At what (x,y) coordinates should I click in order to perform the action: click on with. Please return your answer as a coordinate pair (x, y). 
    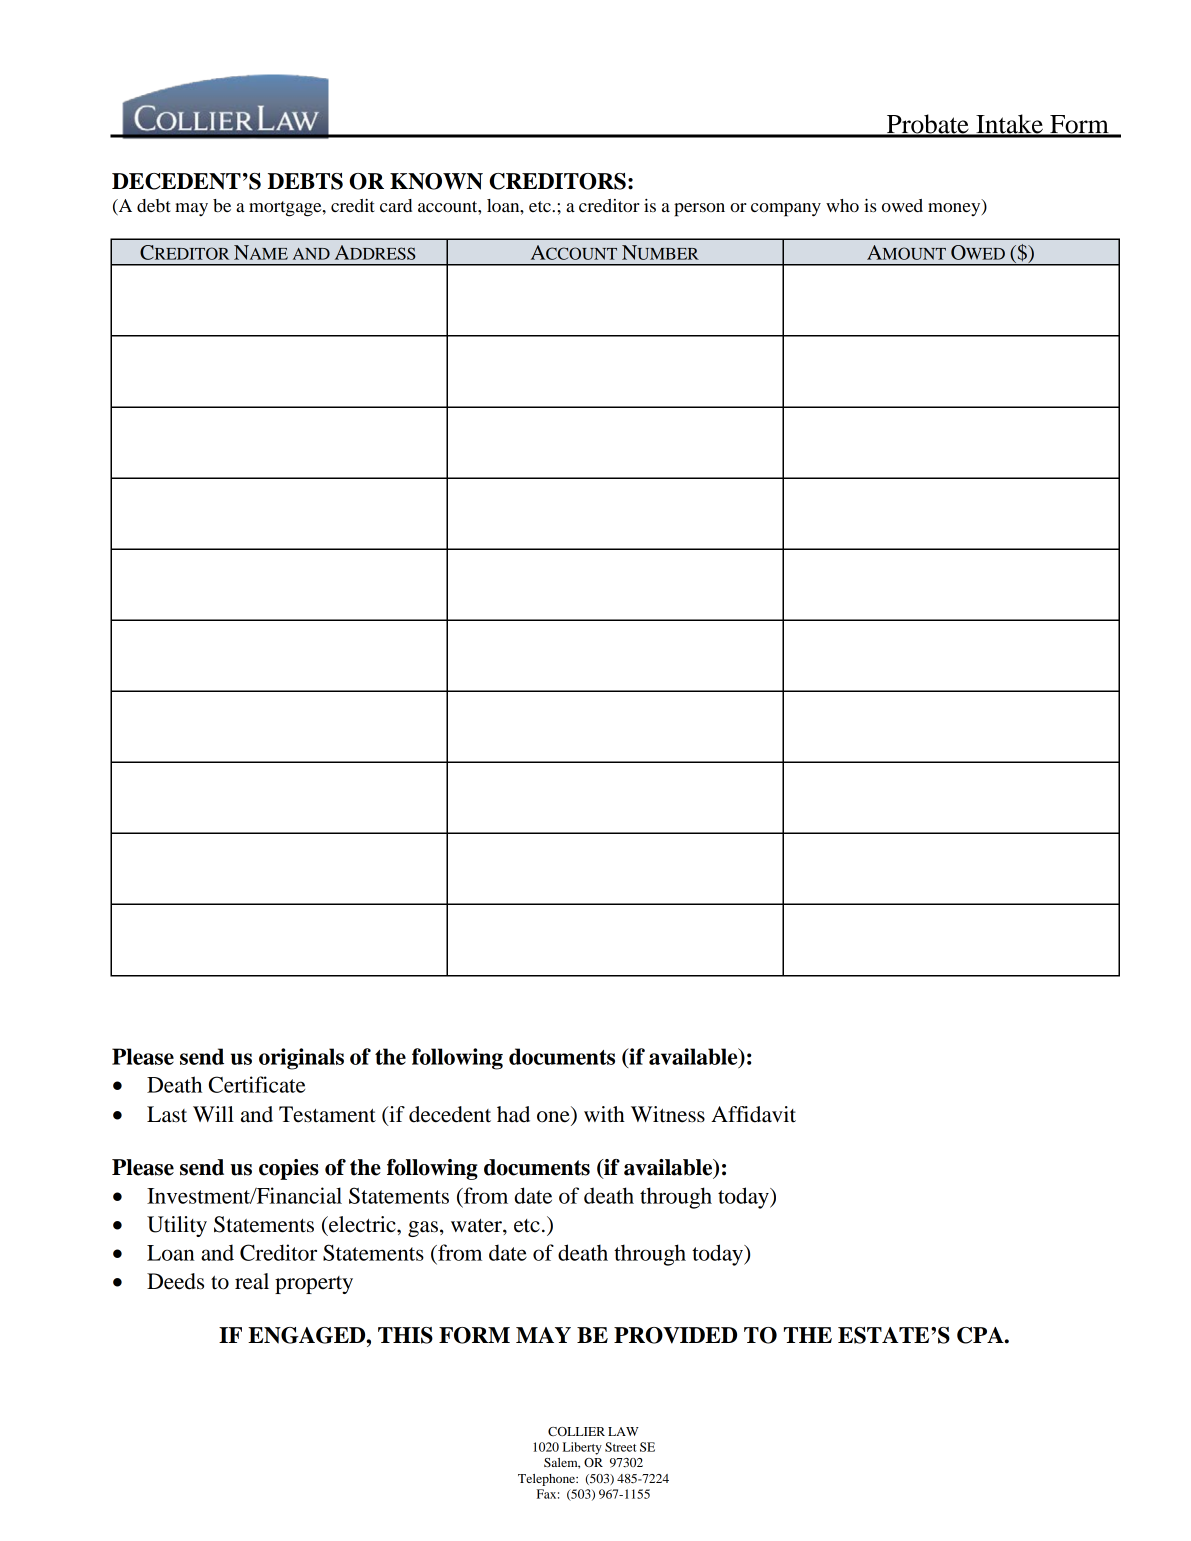
    Looking at the image, I should click on (604, 1114).
